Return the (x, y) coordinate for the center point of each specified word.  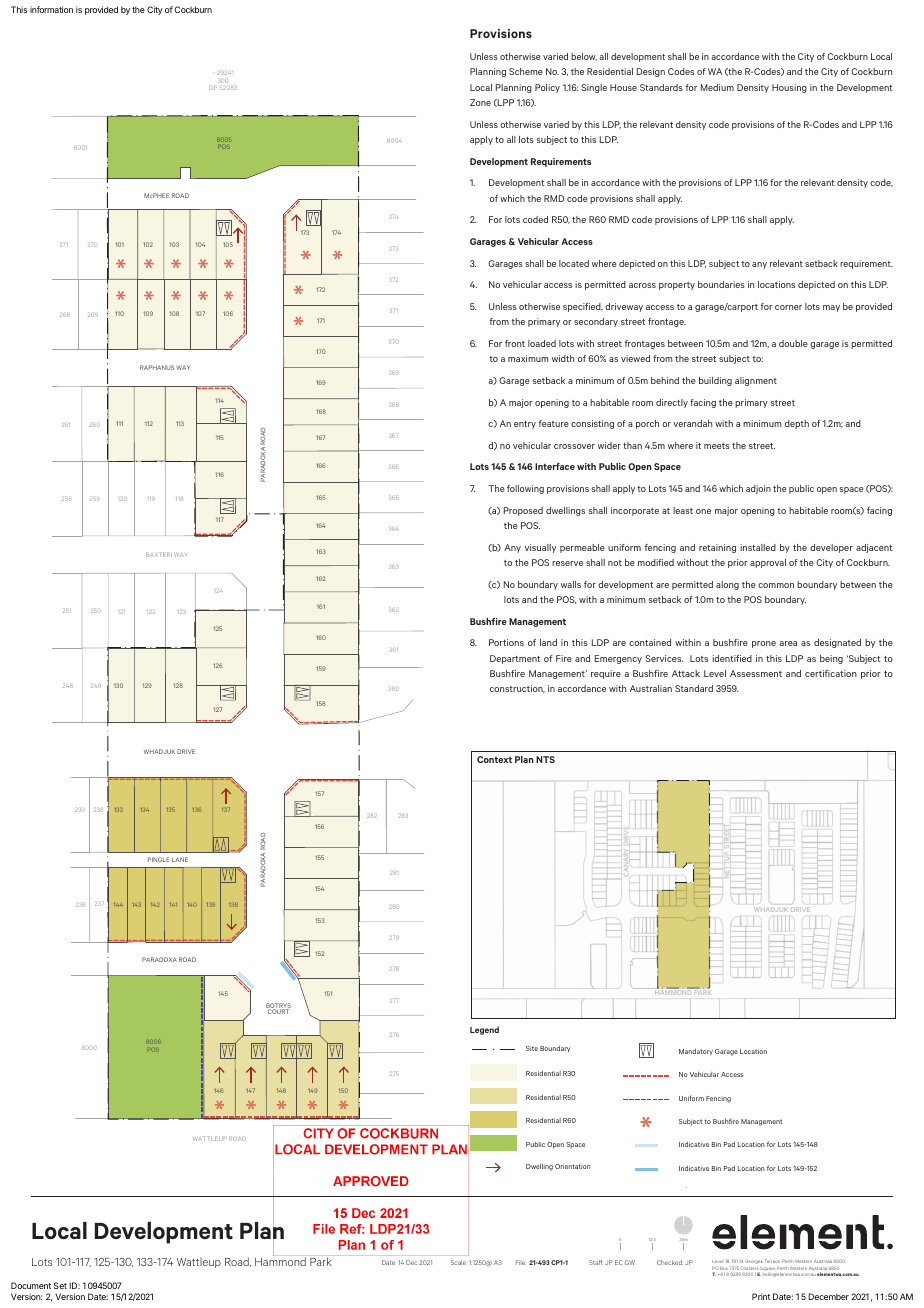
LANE (180, 859)
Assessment (756, 673)
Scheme (526, 71)
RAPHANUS (157, 367)
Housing (789, 88)
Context (494, 759)
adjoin (758, 489)
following (525, 489)
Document (31, 1285)
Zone (480, 102)
